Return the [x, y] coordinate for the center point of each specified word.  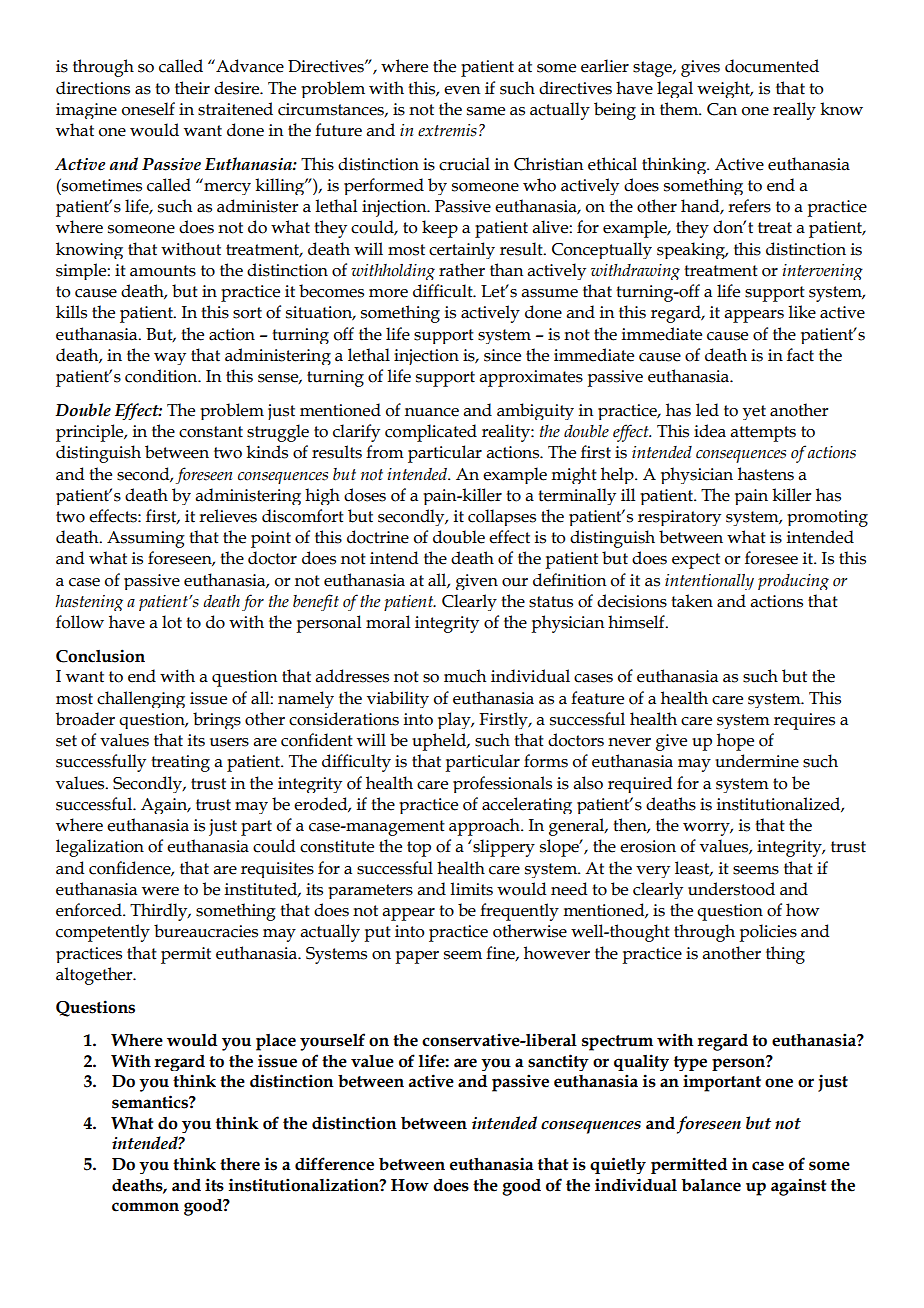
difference [334, 1164]
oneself [148, 109]
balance [711, 1185]
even [462, 90]
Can [722, 109]
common [145, 1207]
